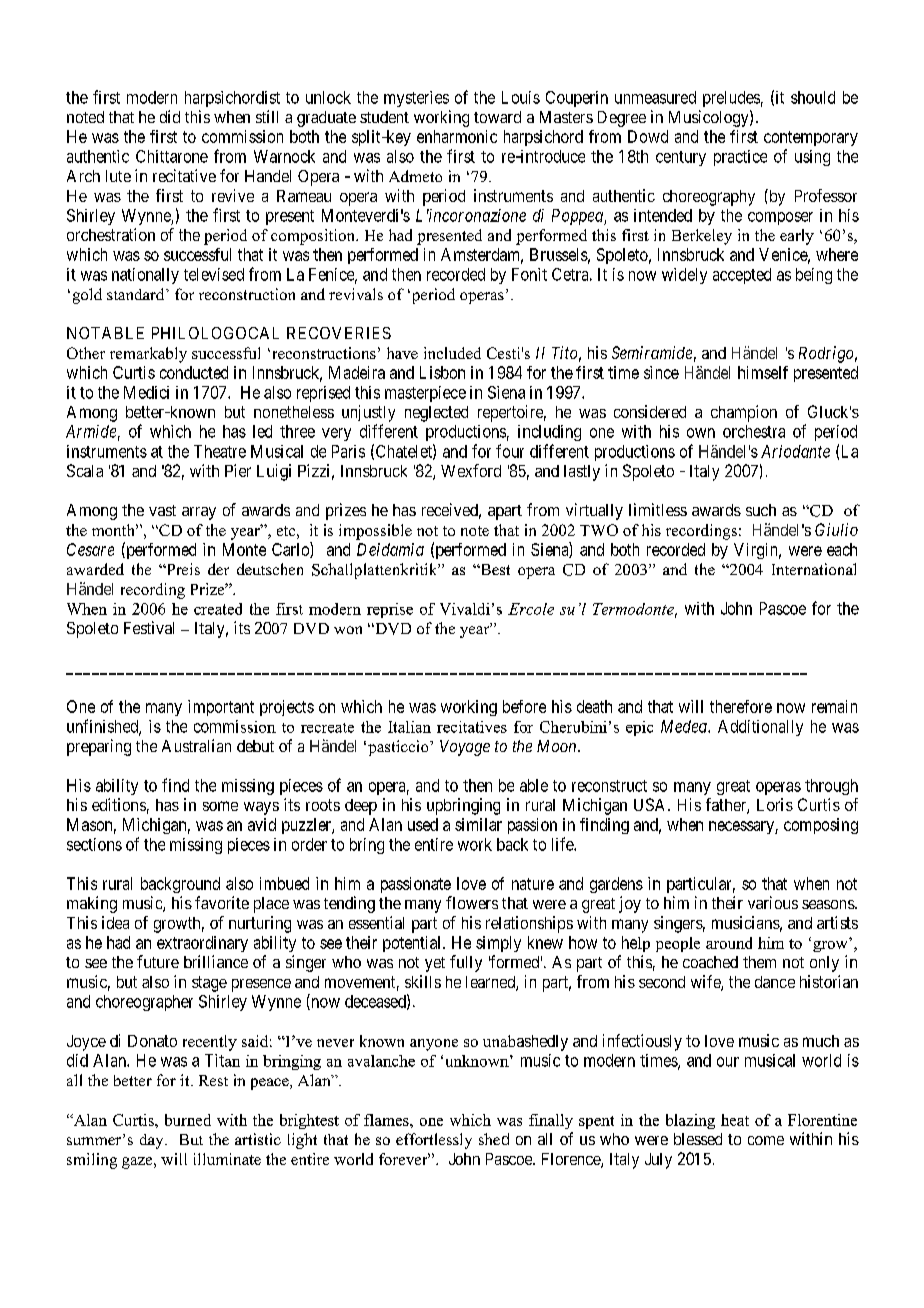  I want to click on toward, so click(497, 117).
